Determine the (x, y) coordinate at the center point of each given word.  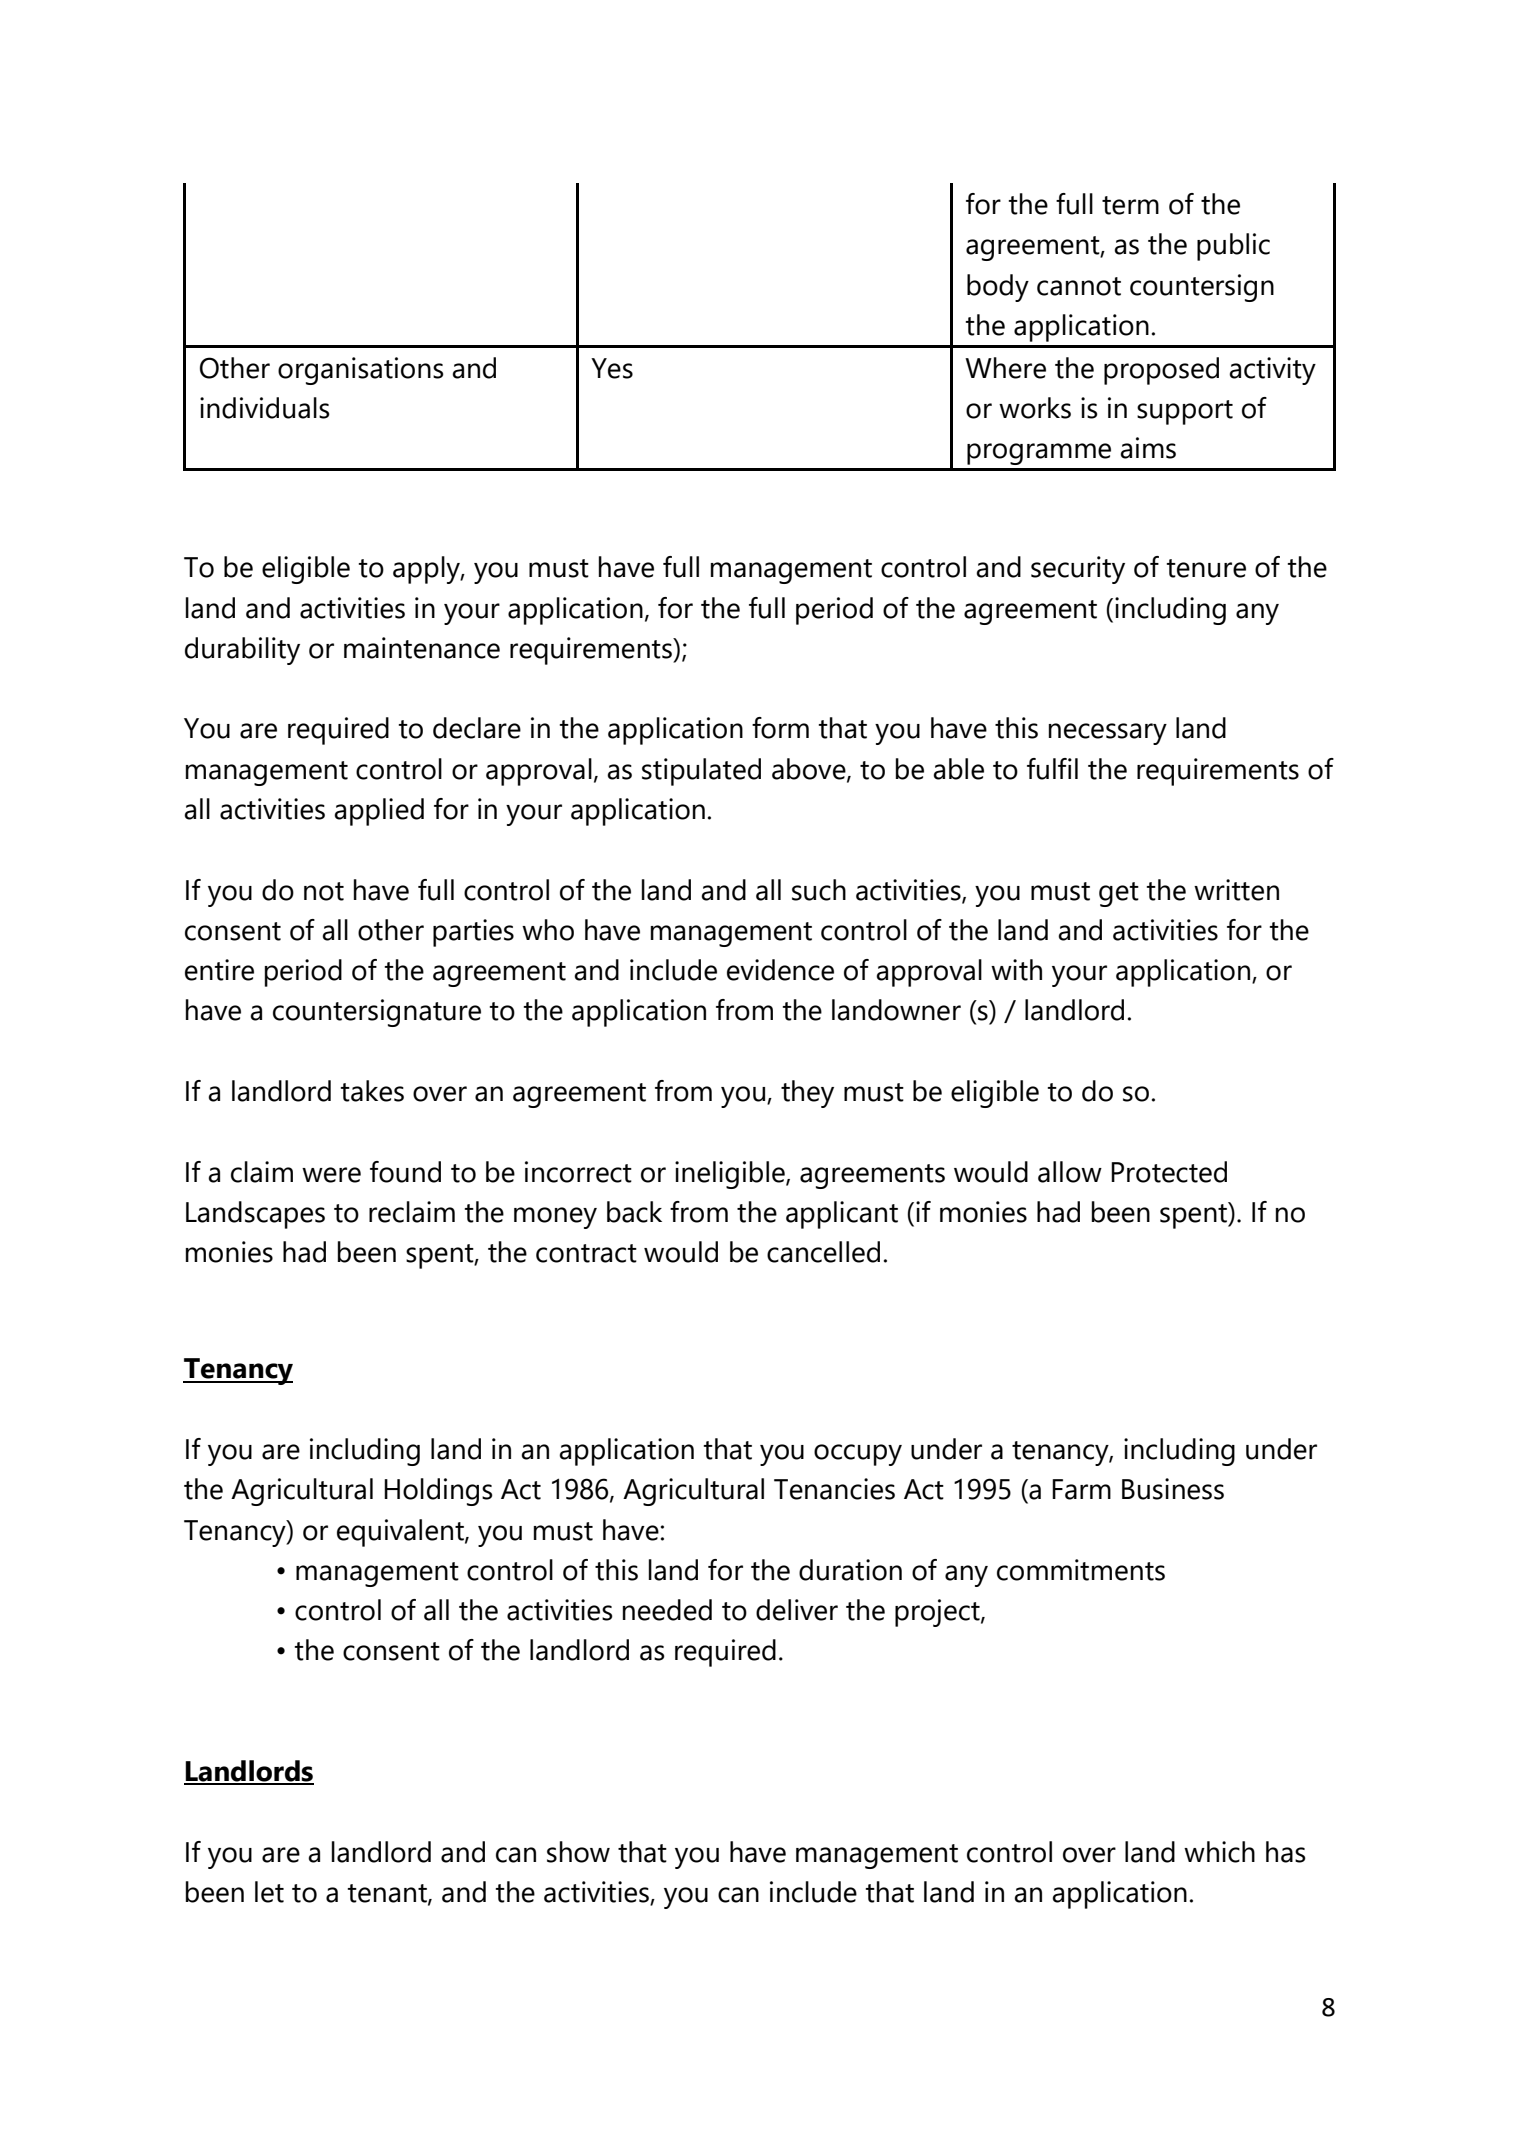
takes (372, 1091)
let (269, 1892)
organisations (361, 371)
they (807, 1094)
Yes (612, 368)
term (1130, 205)
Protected (1169, 1172)
